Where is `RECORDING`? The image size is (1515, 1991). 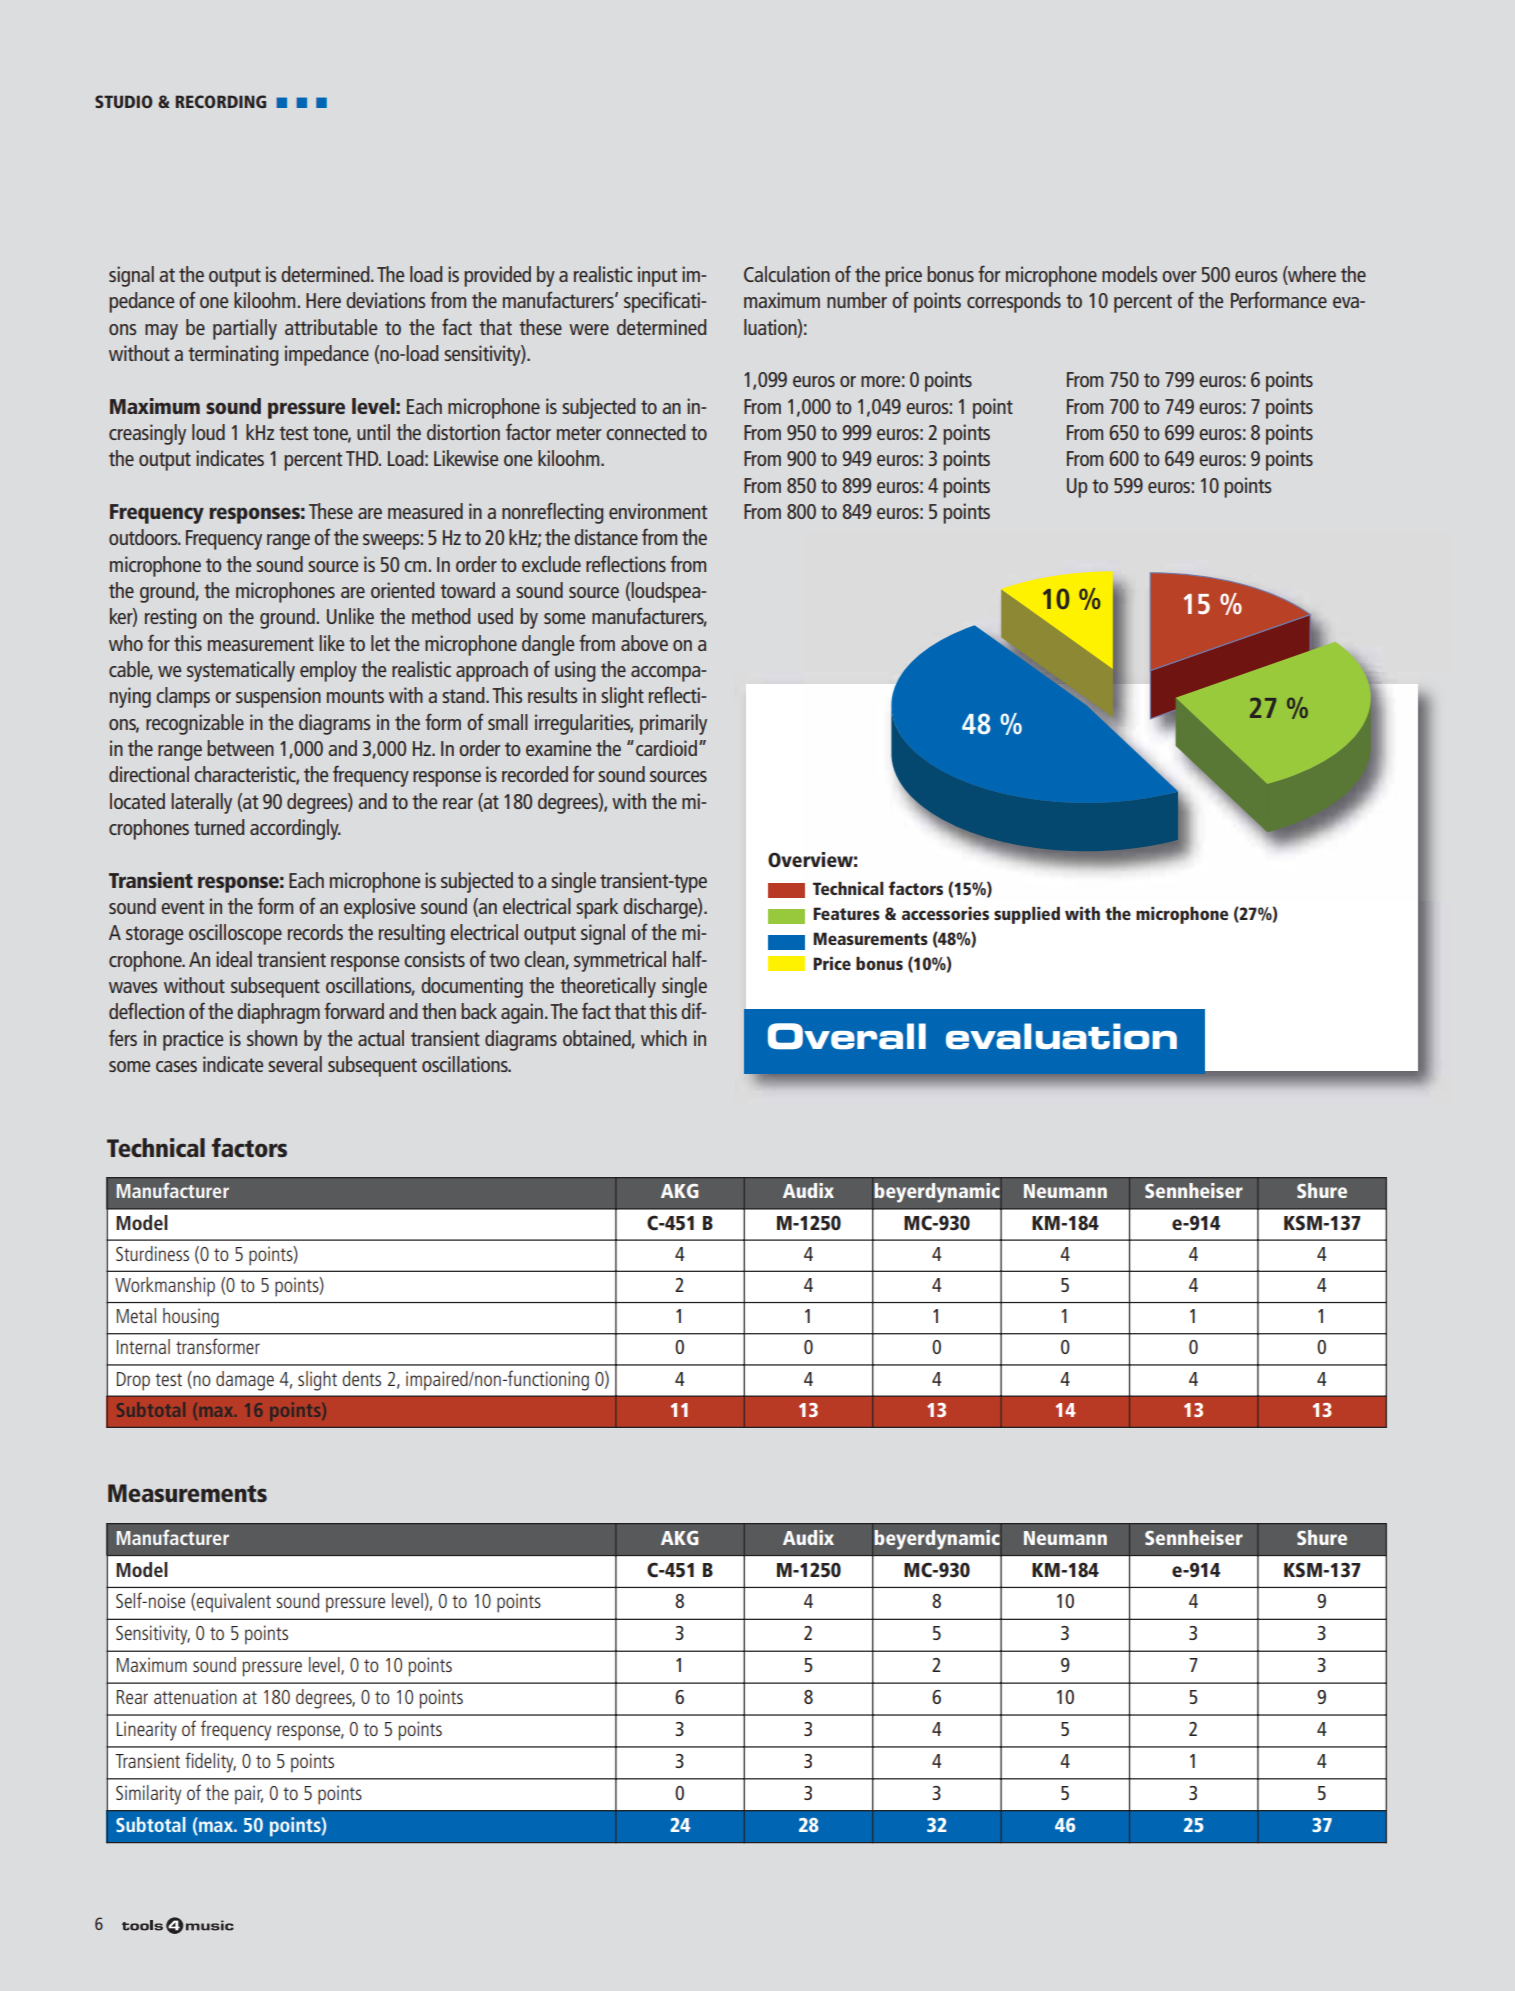
RECORDING is located at coordinates (220, 101).
